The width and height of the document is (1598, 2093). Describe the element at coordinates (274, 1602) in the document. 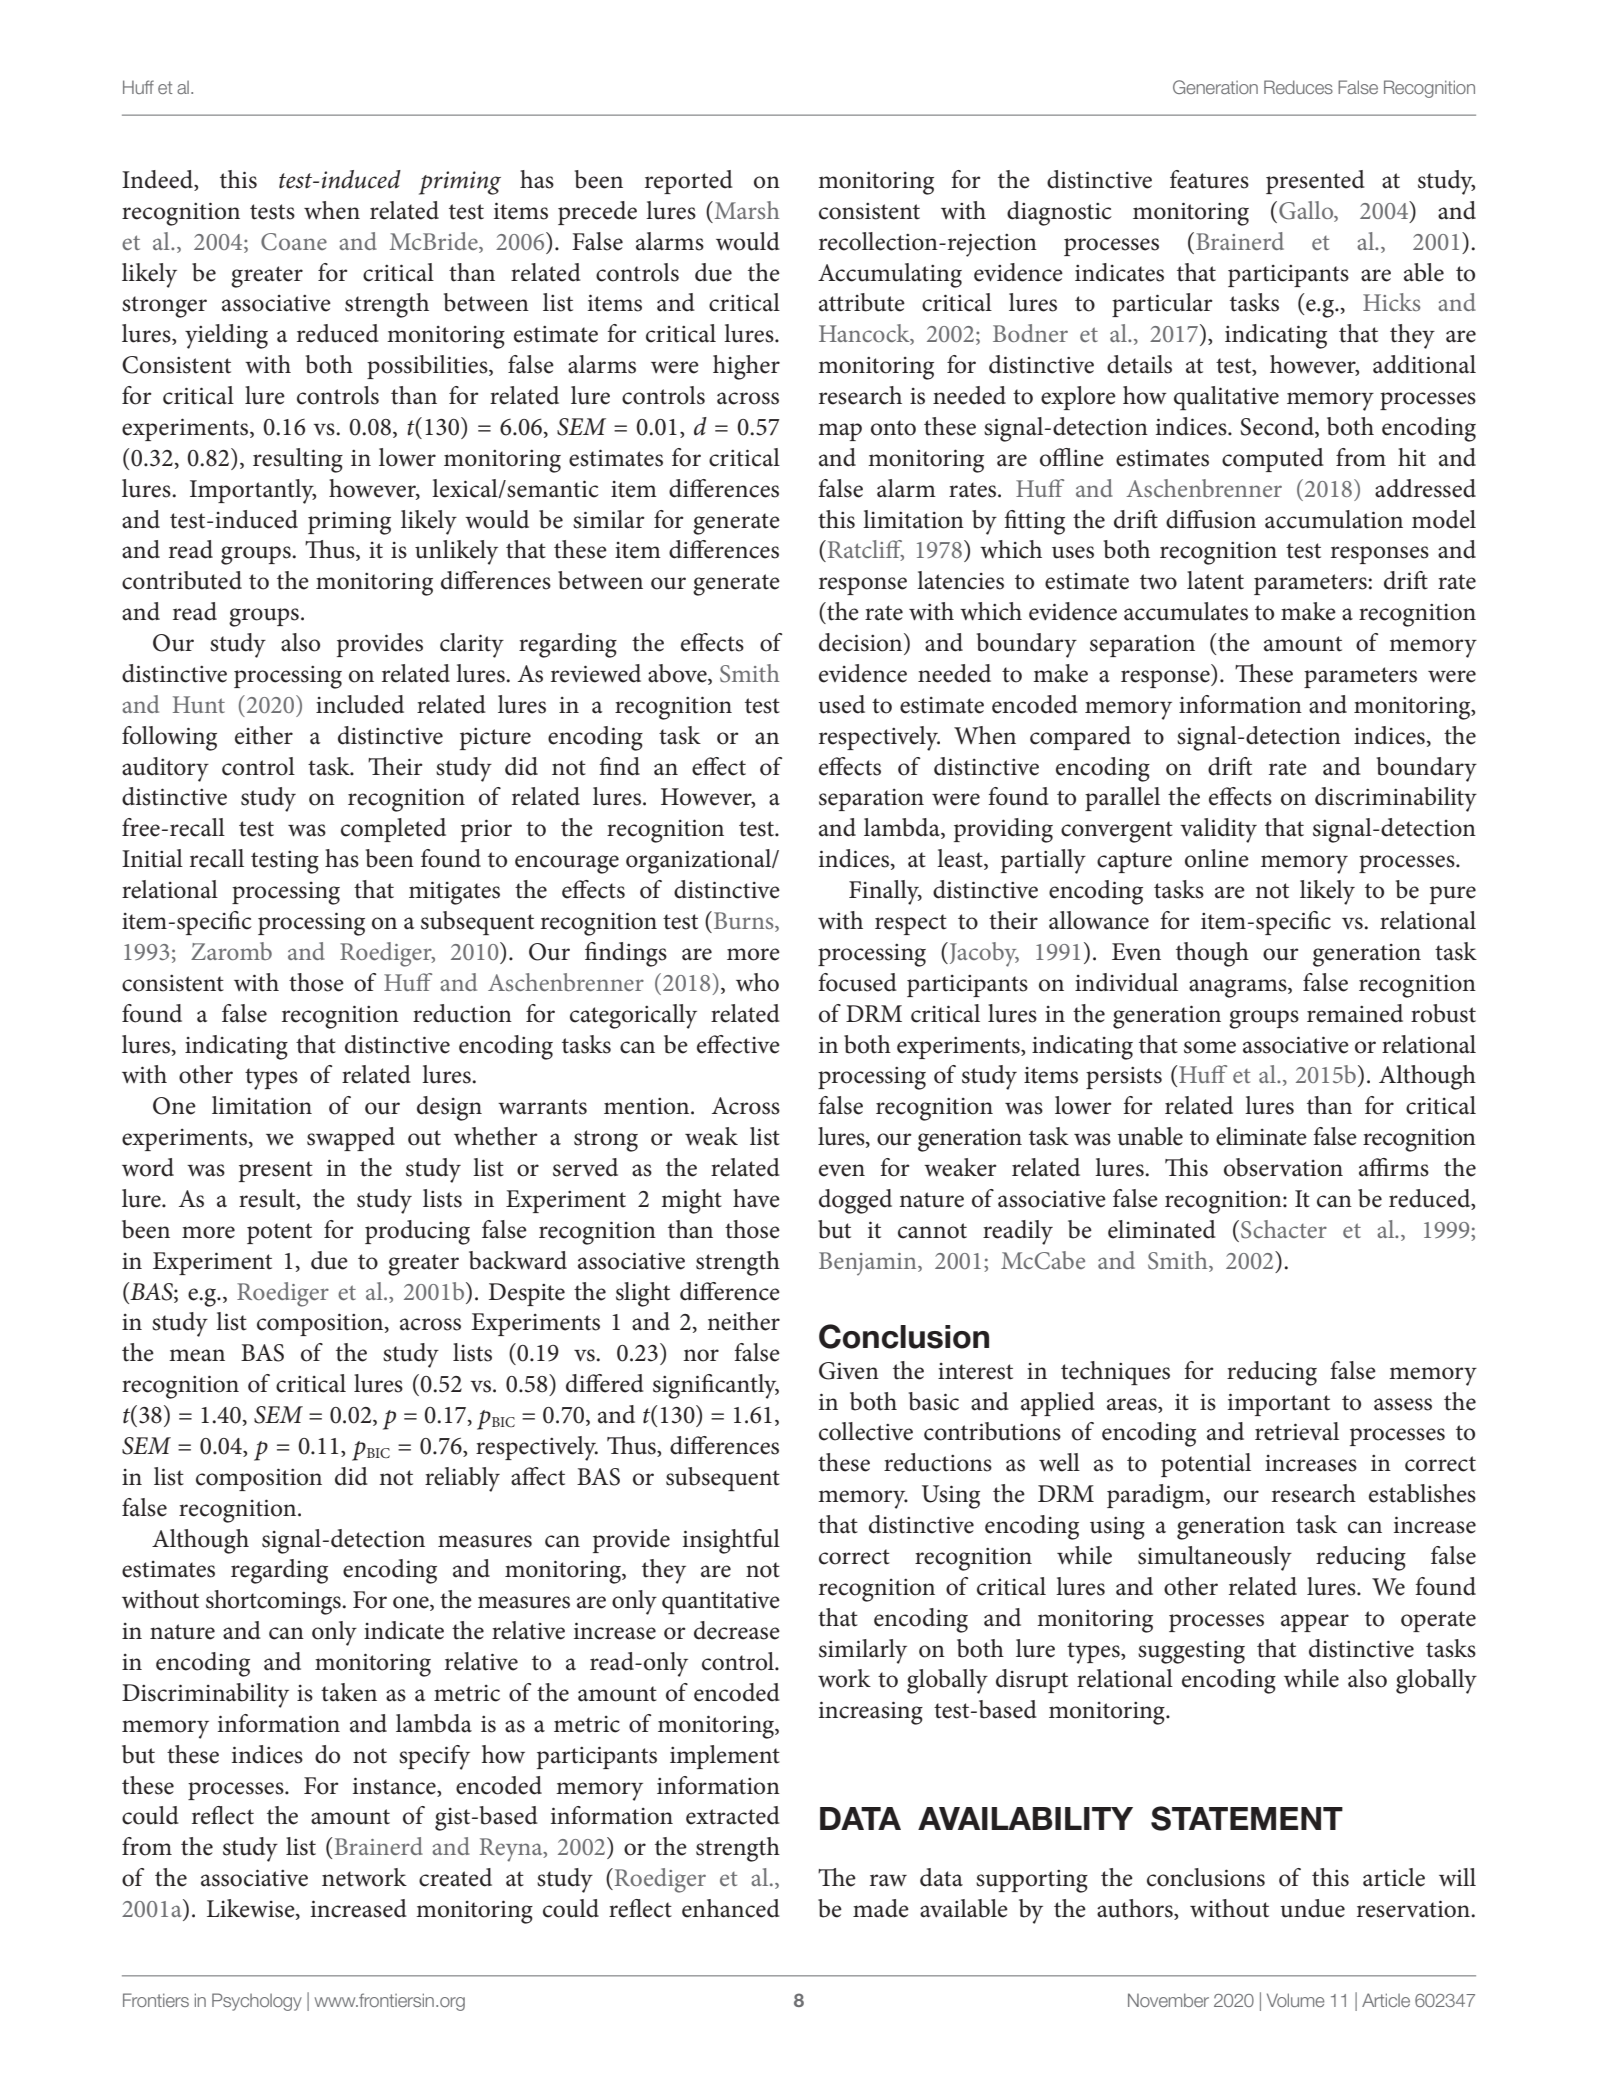

I see `shortcomings` at that location.
